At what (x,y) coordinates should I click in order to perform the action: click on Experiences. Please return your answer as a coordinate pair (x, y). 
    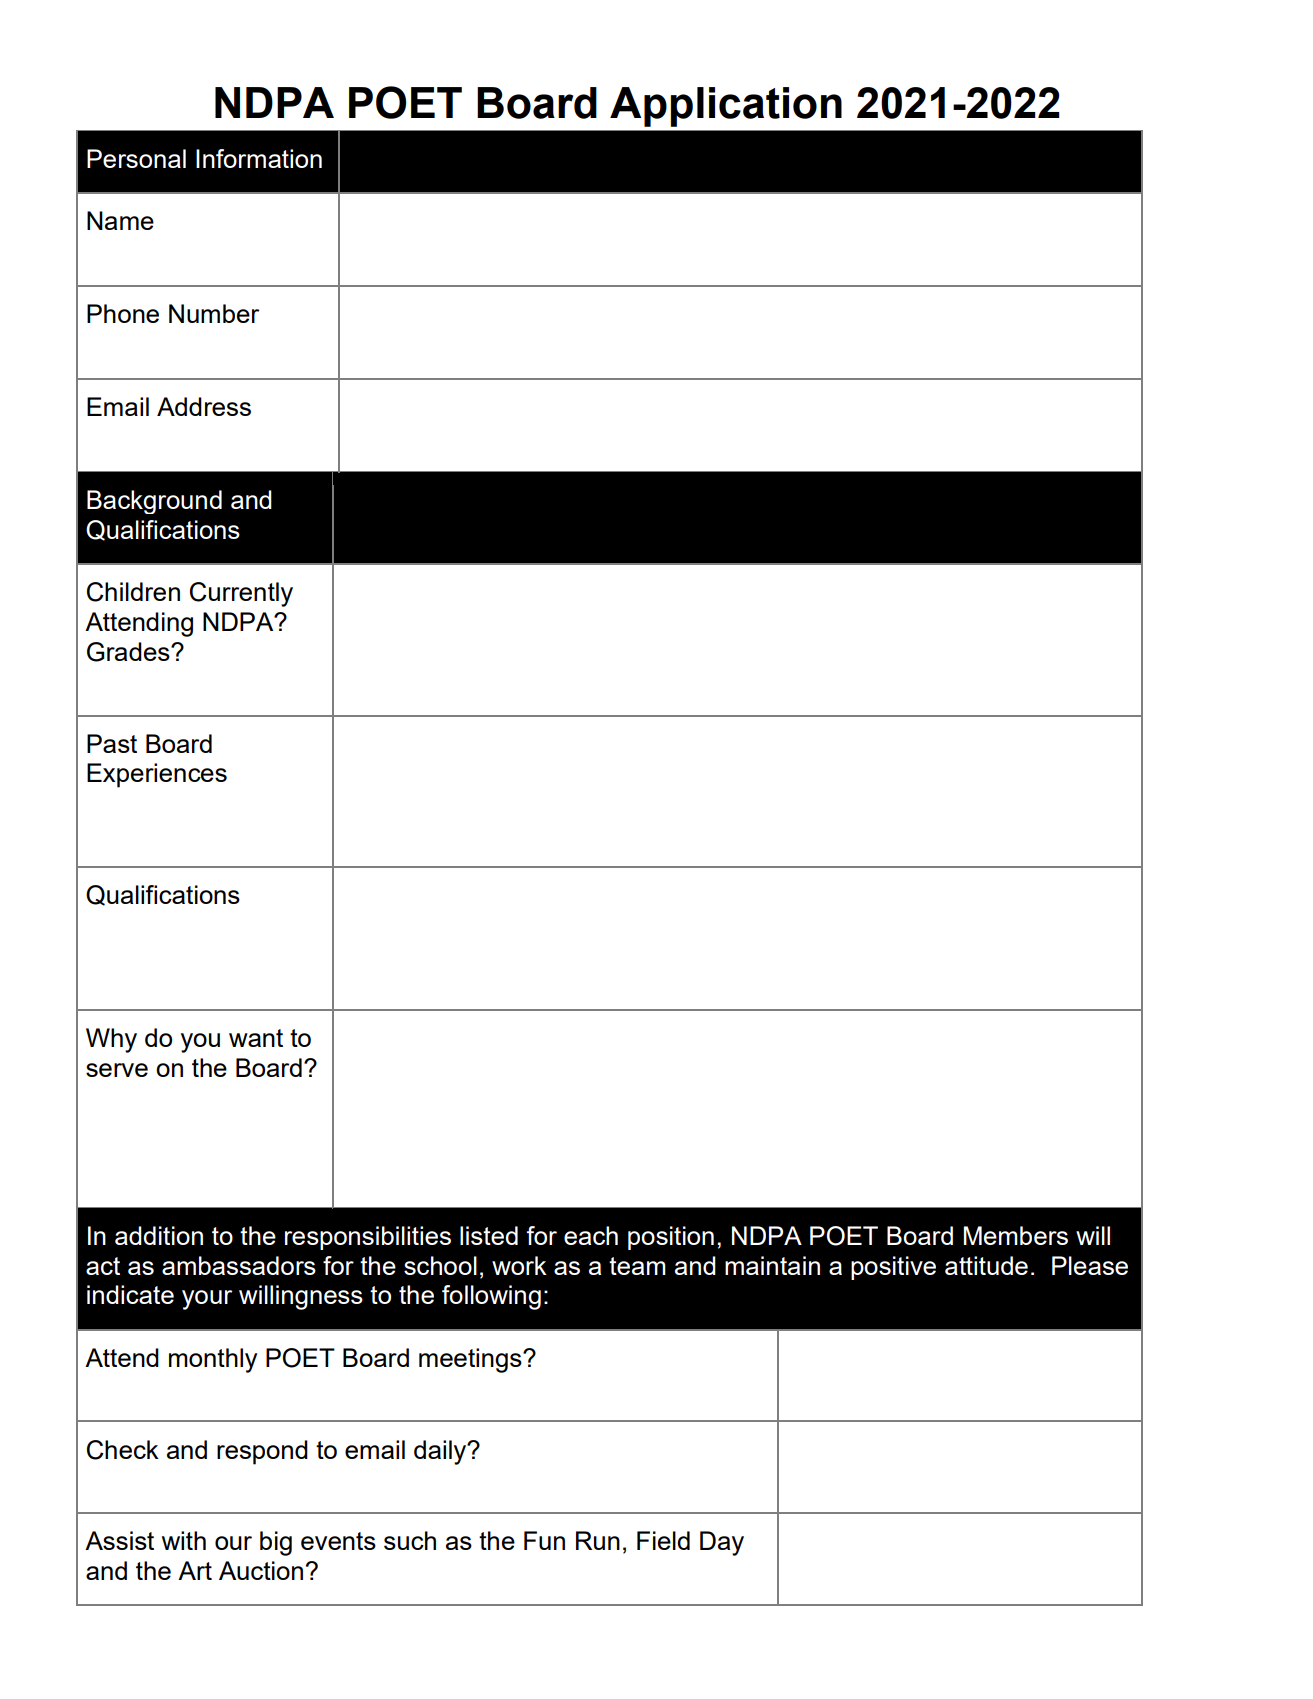
    Looking at the image, I should click on (157, 775).
